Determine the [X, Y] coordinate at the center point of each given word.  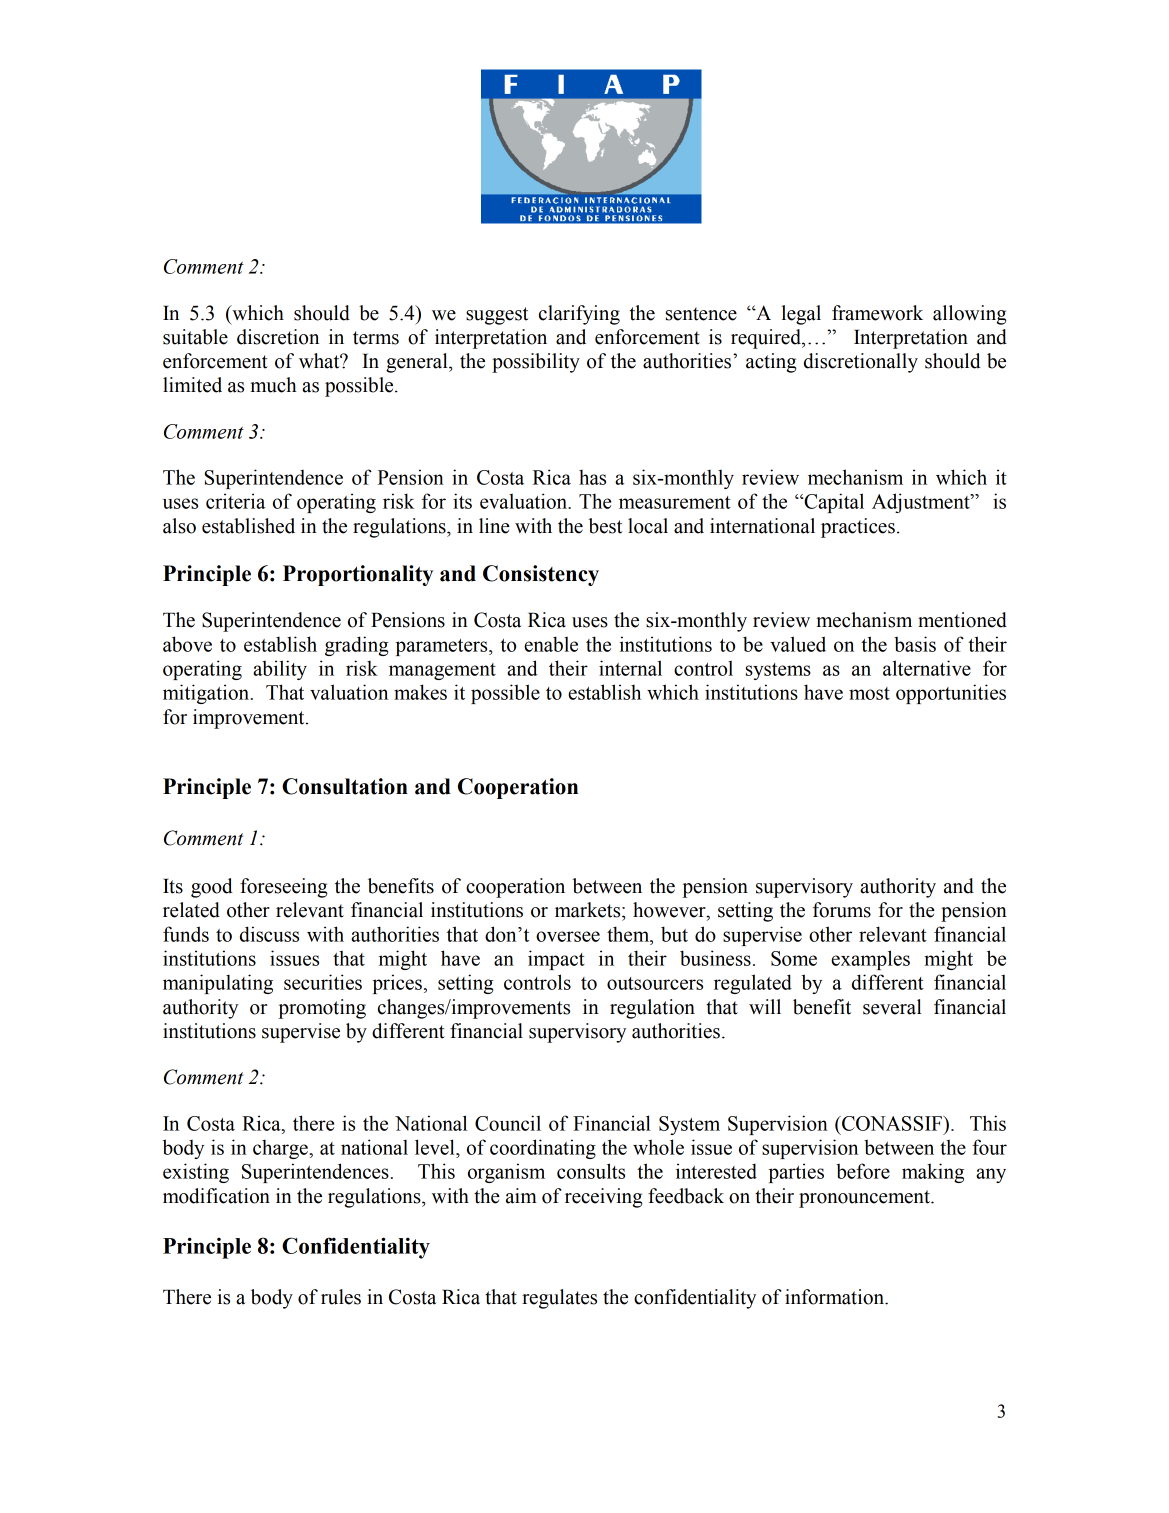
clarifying [579, 315]
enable [551, 644]
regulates [559, 1299]
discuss [269, 934]
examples [870, 960]
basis [915, 644]
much [273, 385]
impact [556, 960]
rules [341, 1297]
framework [877, 313]
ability [280, 670]
